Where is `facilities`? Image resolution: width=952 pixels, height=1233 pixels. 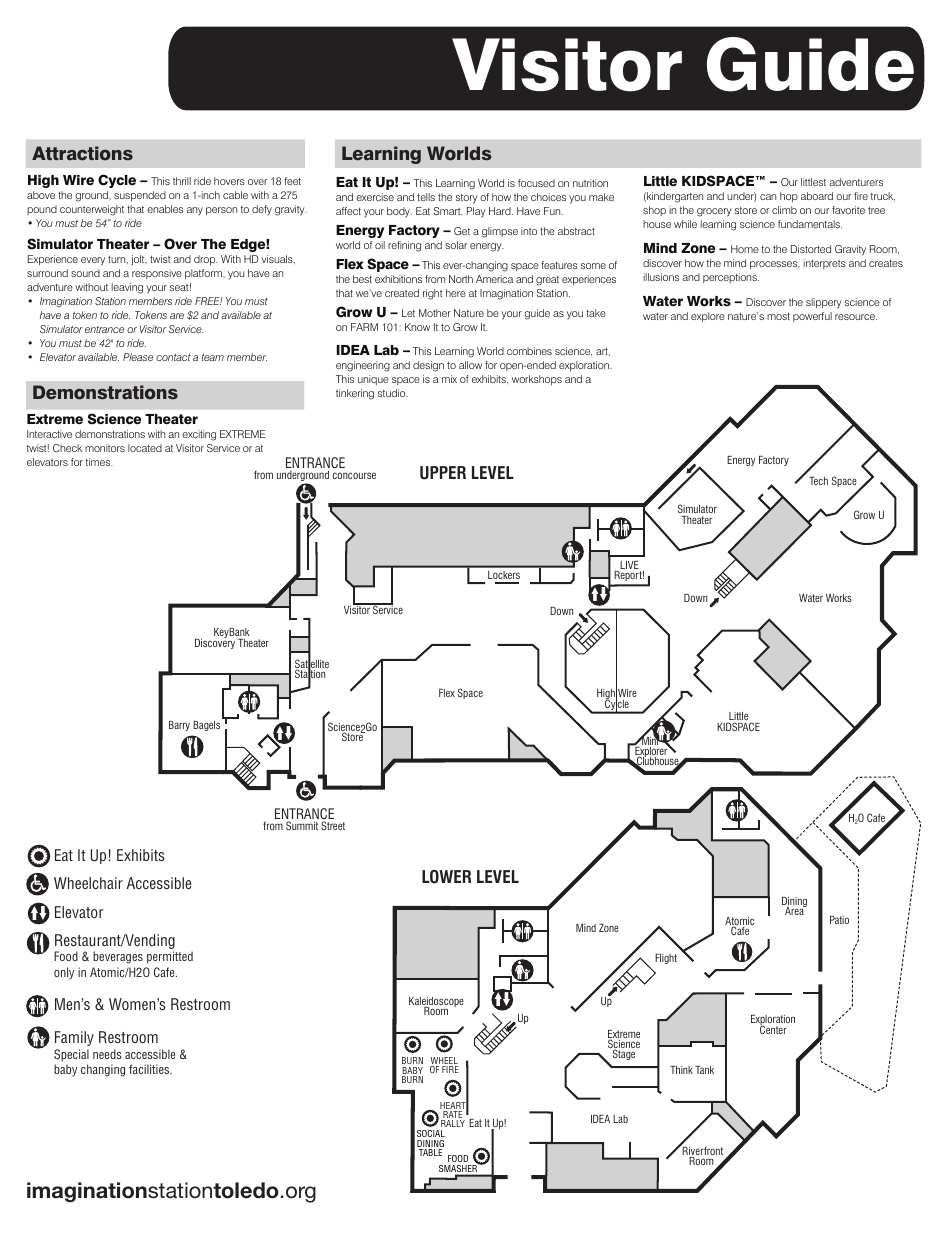 facilities is located at coordinates (150, 1069).
